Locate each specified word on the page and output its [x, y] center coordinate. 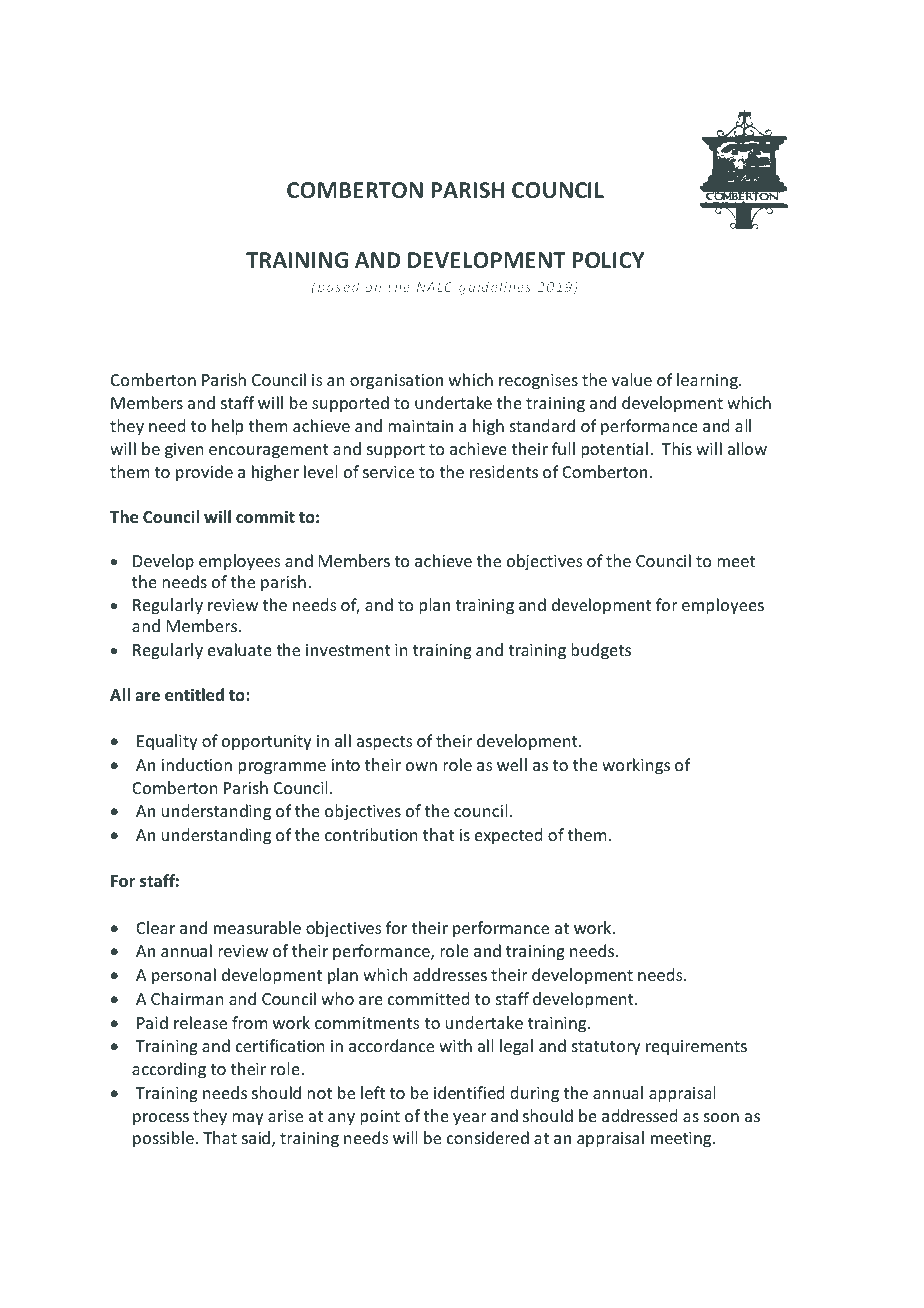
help [227, 427]
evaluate [240, 649]
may [248, 1119]
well [512, 764]
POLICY [608, 260]
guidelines [495, 288]
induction [196, 764]
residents [504, 471]
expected [508, 836]
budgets [601, 651]
